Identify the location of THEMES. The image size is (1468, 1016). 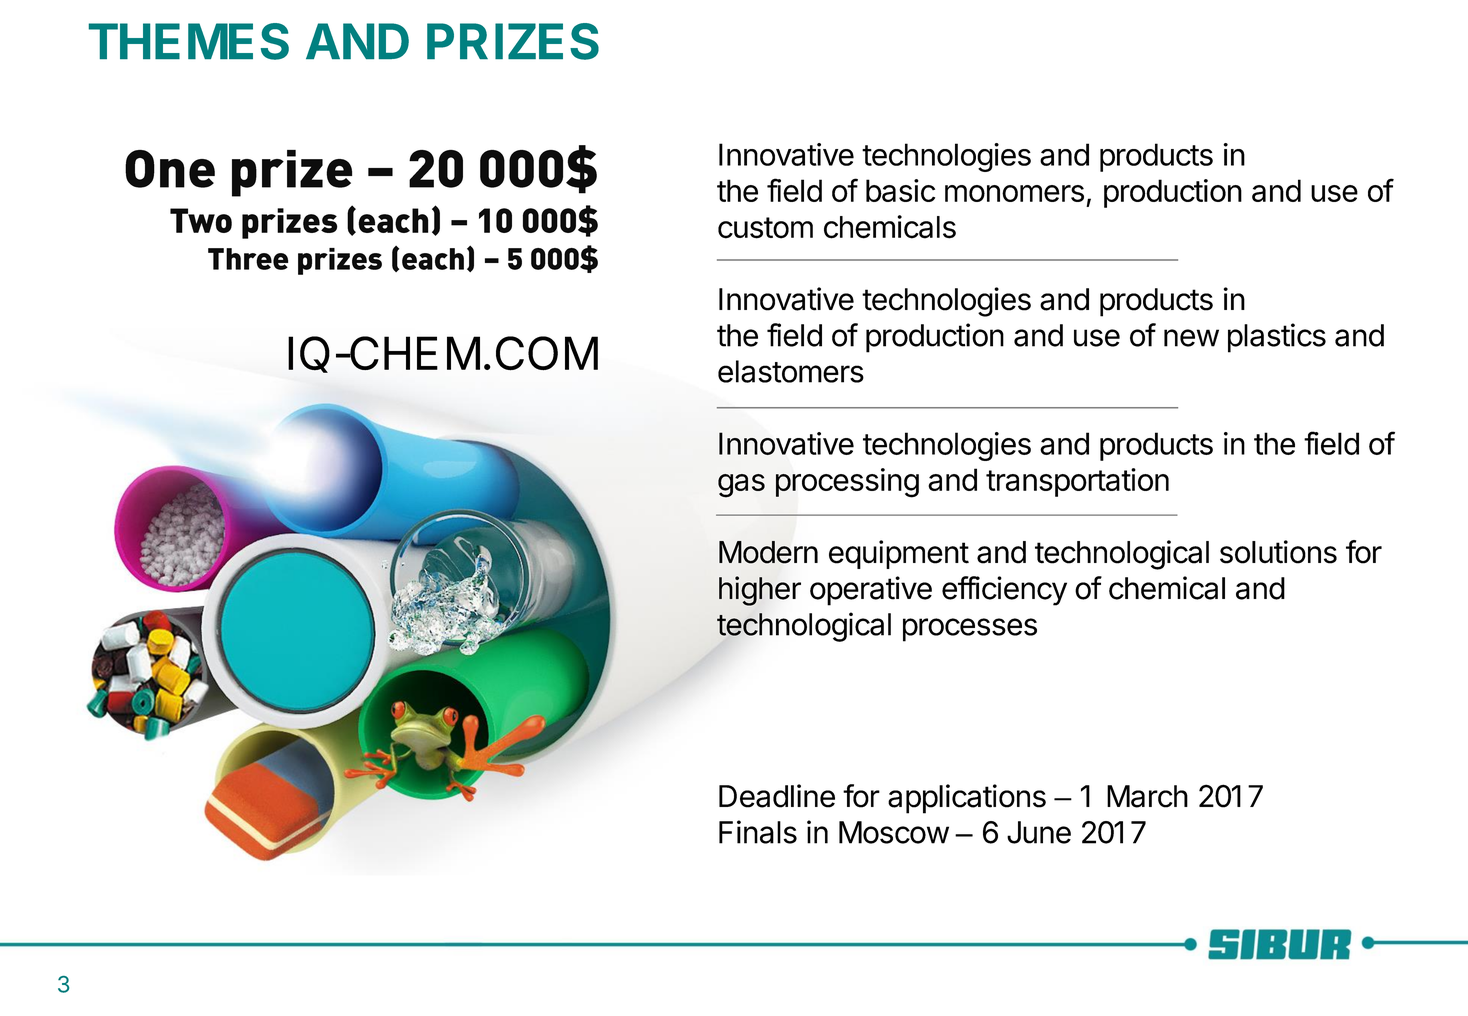
(189, 41).
